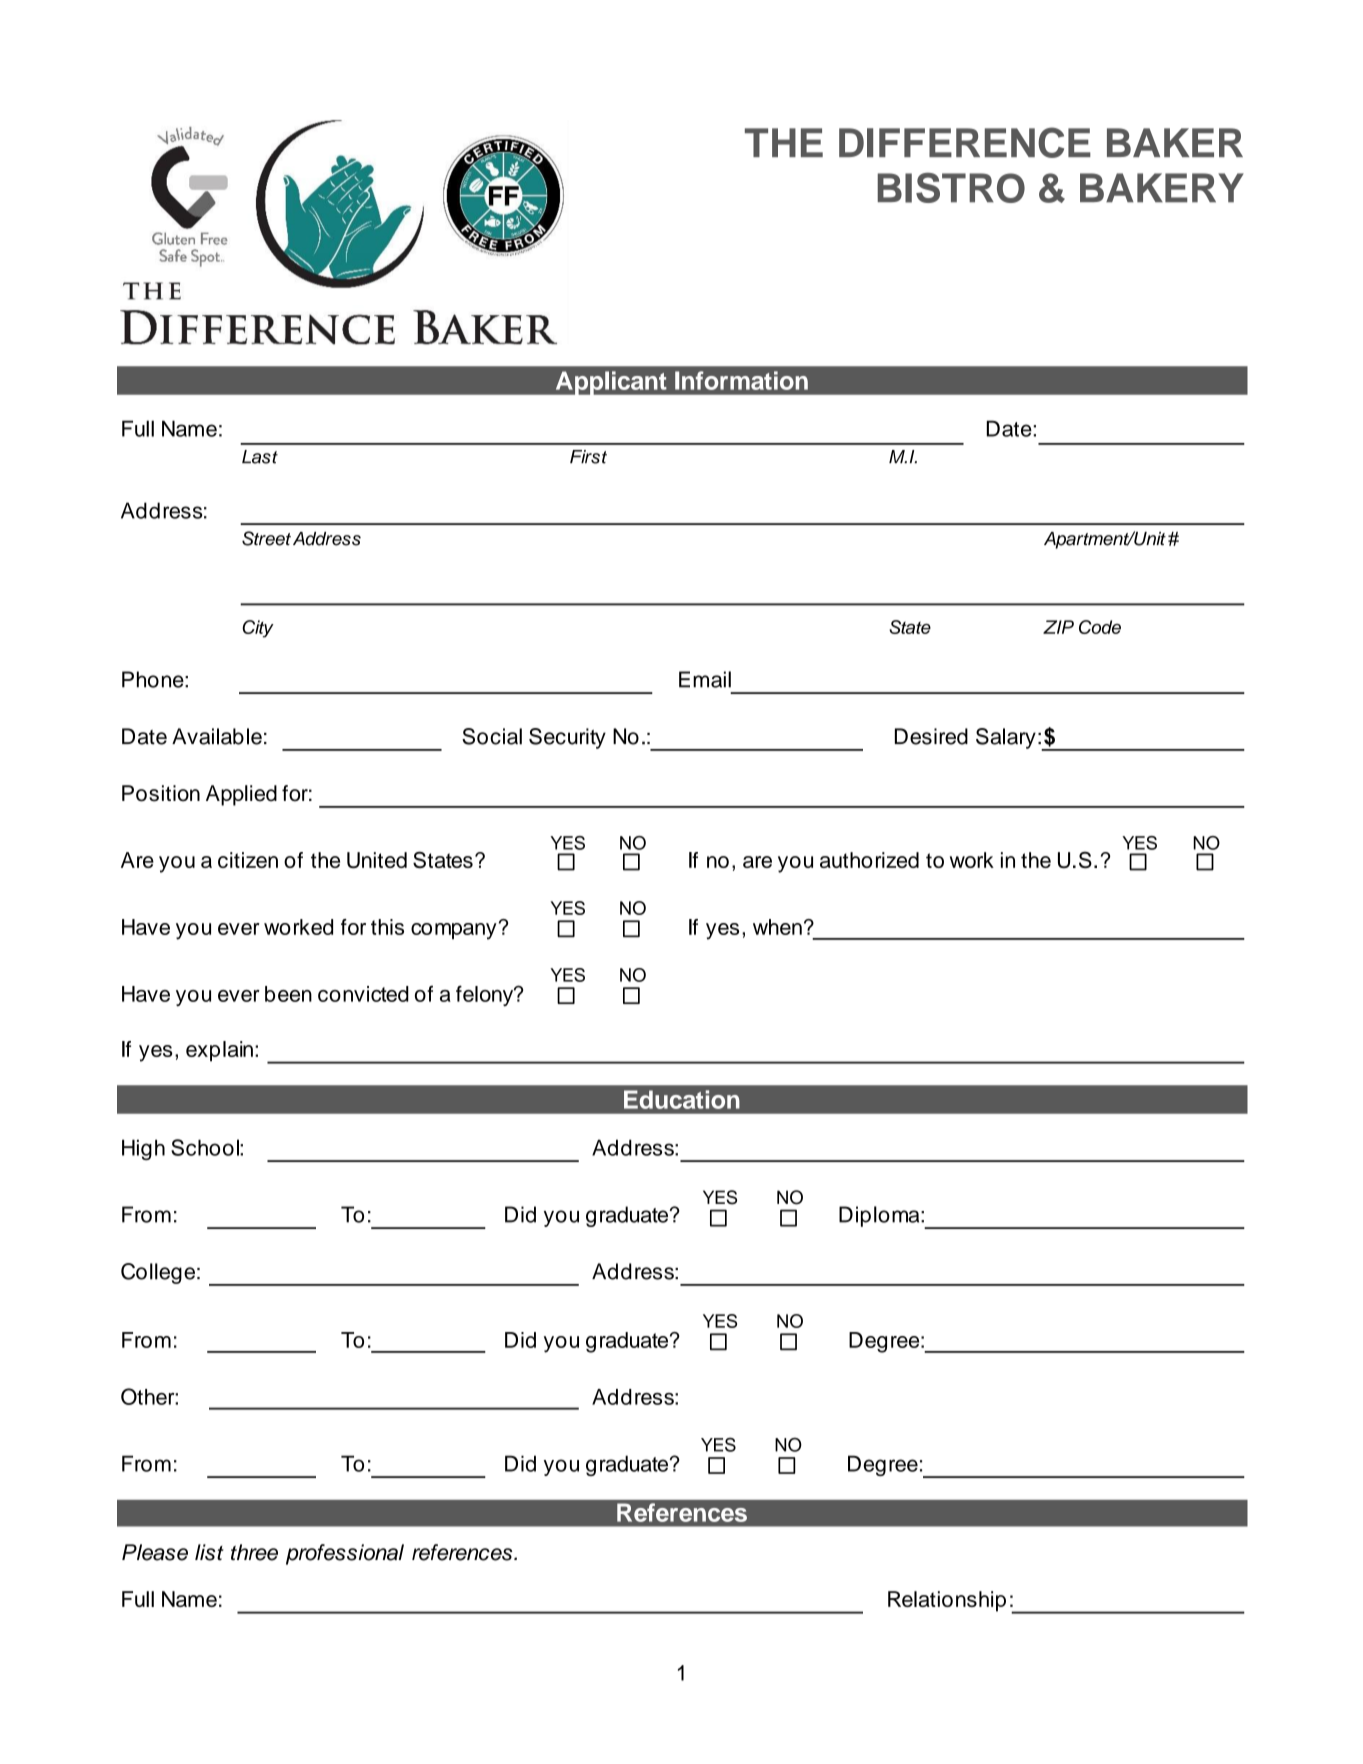 This screenshot has height=1764, width=1363. What do you see at coordinates (682, 1099) in the screenshot?
I see `Education` at bounding box center [682, 1099].
